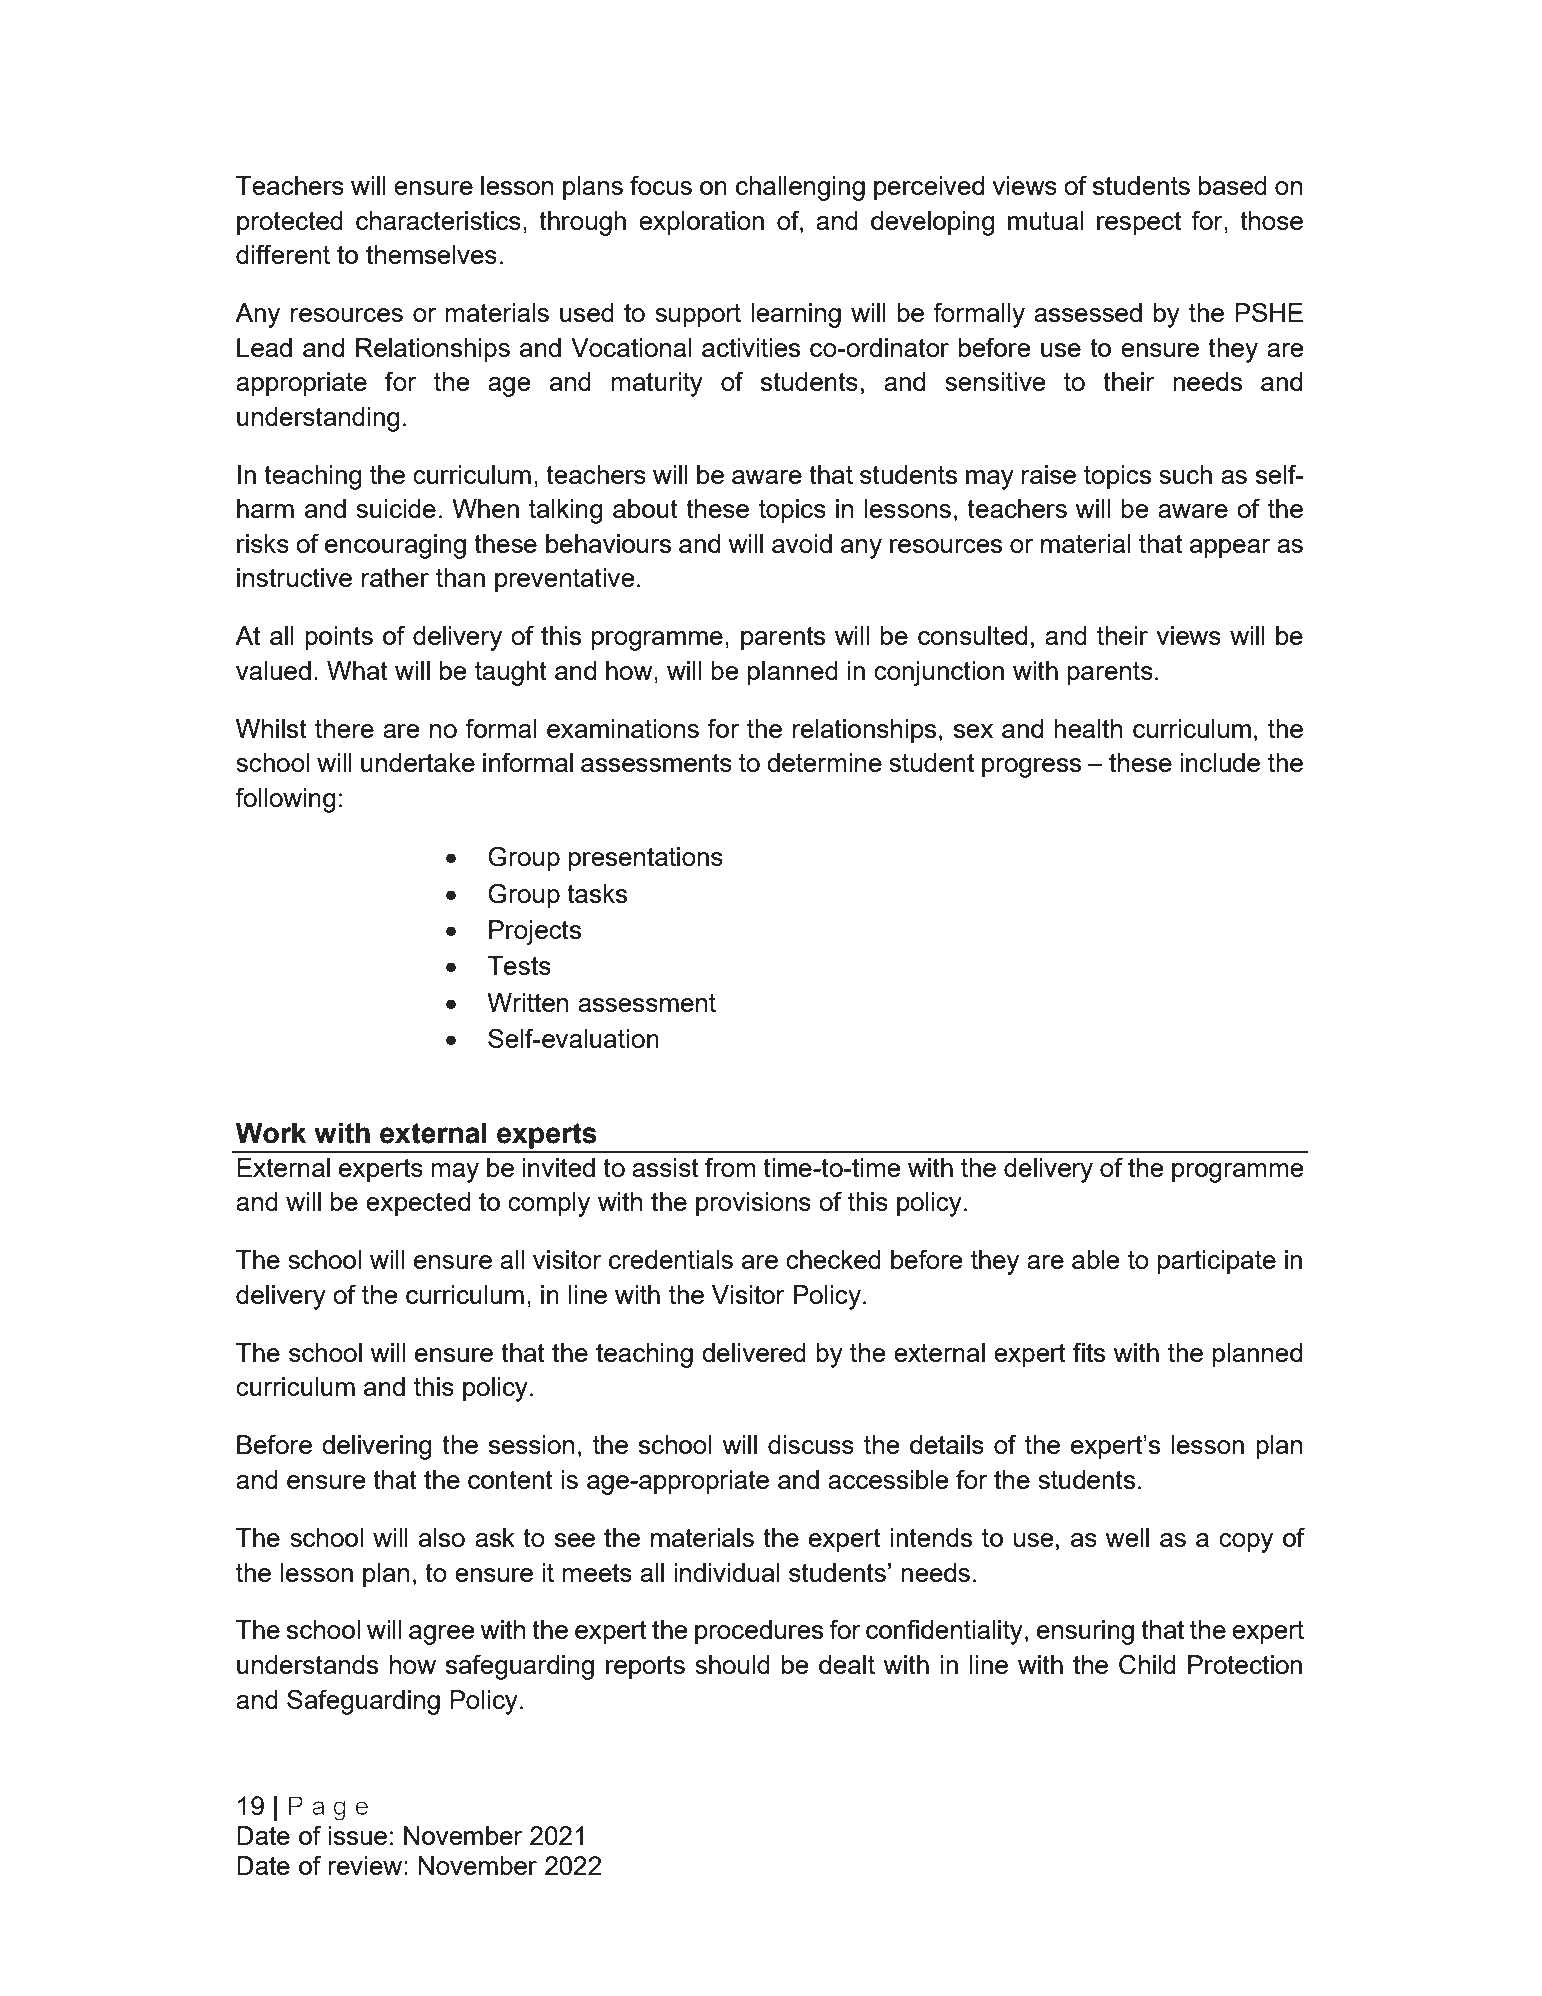 The image size is (1542, 1996). What do you see at coordinates (1139, 224) in the page?
I see `respect` at bounding box center [1139, 224].
